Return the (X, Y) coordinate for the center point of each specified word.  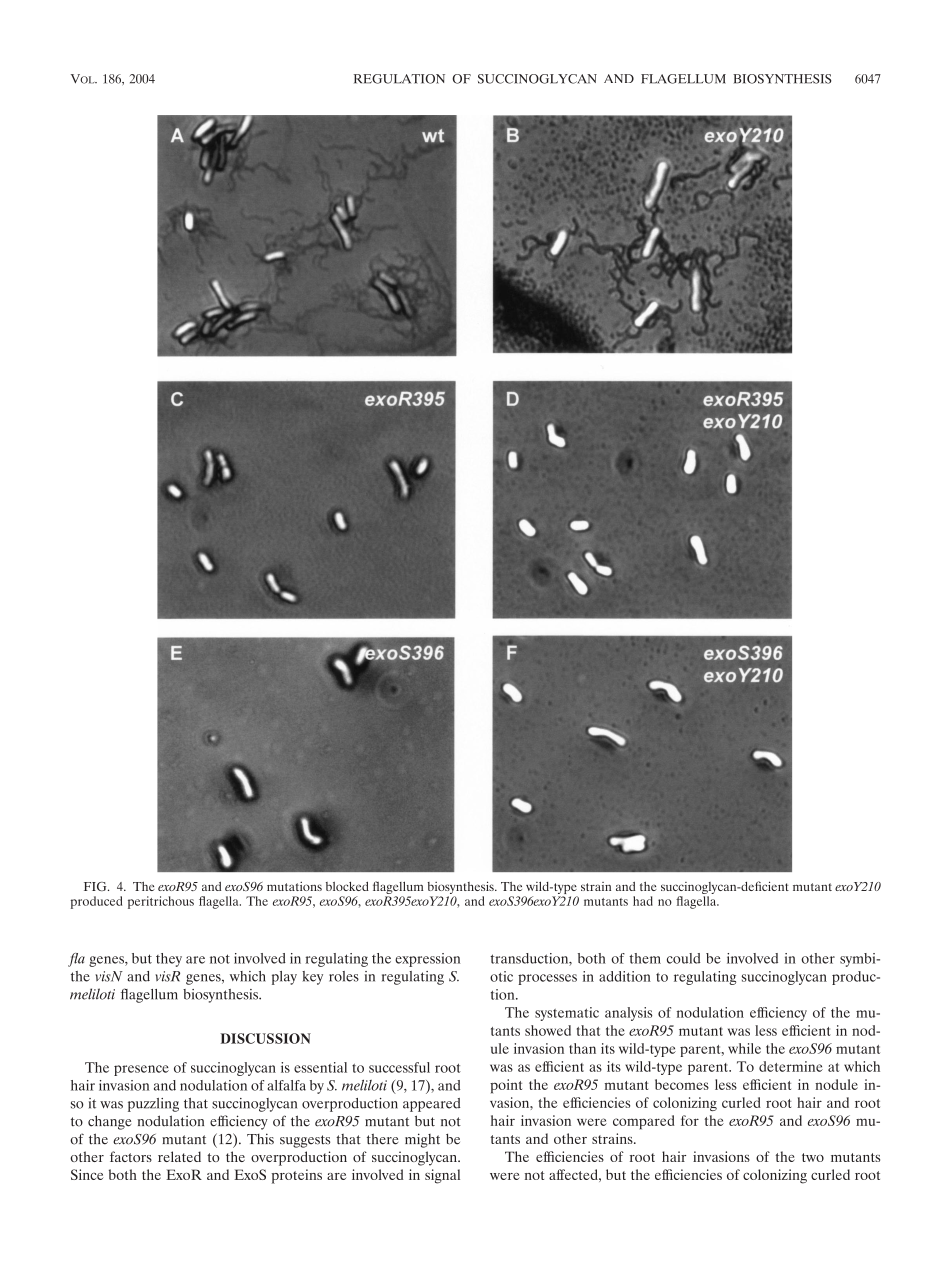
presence (141, 1070)
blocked (347, 886)
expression (427, 960)
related (179, 1156)
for (690, 1120)
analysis (629, 1014)
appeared (431, 1105)
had (643, 901)
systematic (567, 1014)
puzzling (153, 1105)
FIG (96, 886)
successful (399, 1067)
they (169, 960)
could (683, 958)
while (744, 1048)
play (284, 978)
